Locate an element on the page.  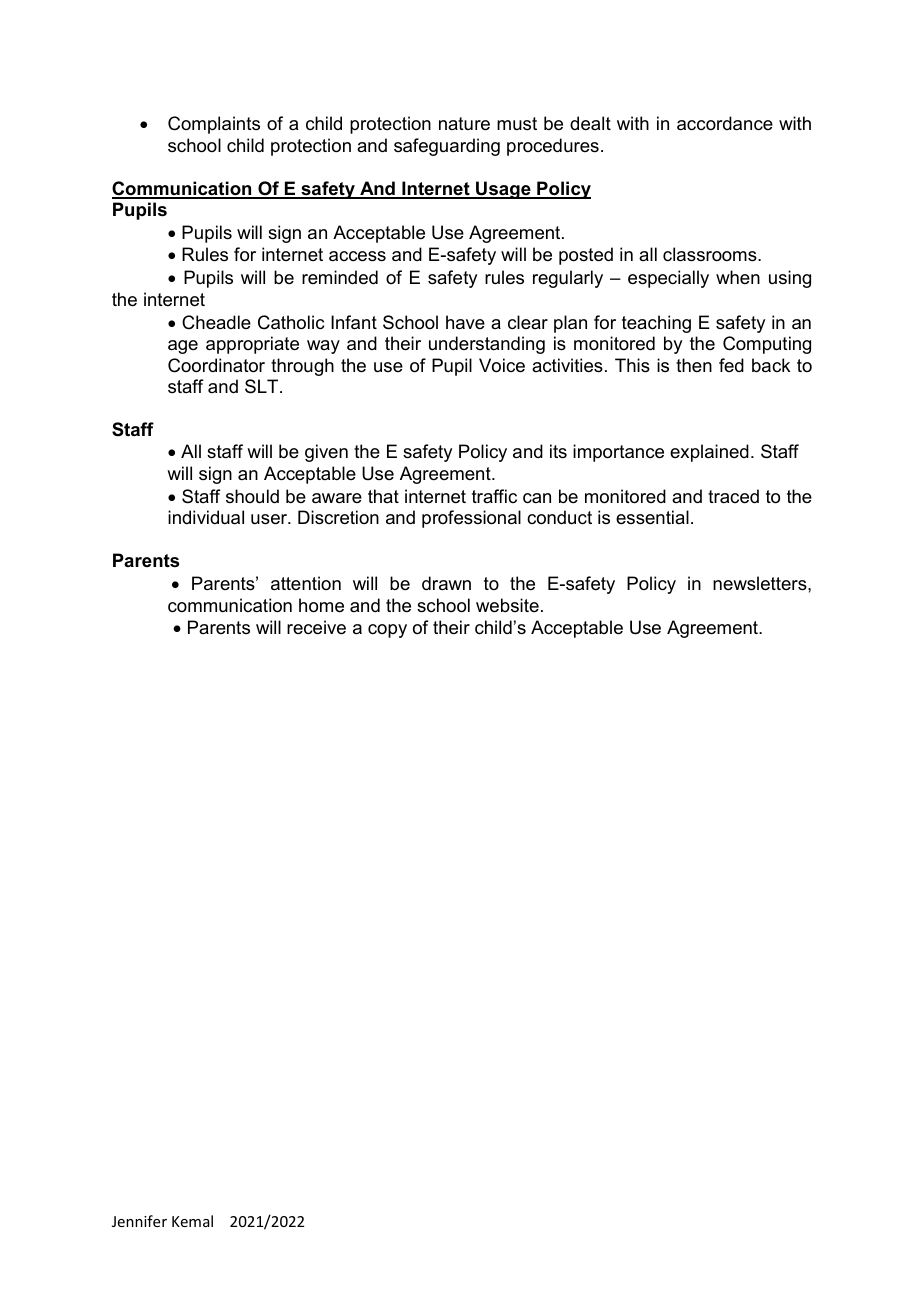
Complaints is located at coordinates (214, 125).
